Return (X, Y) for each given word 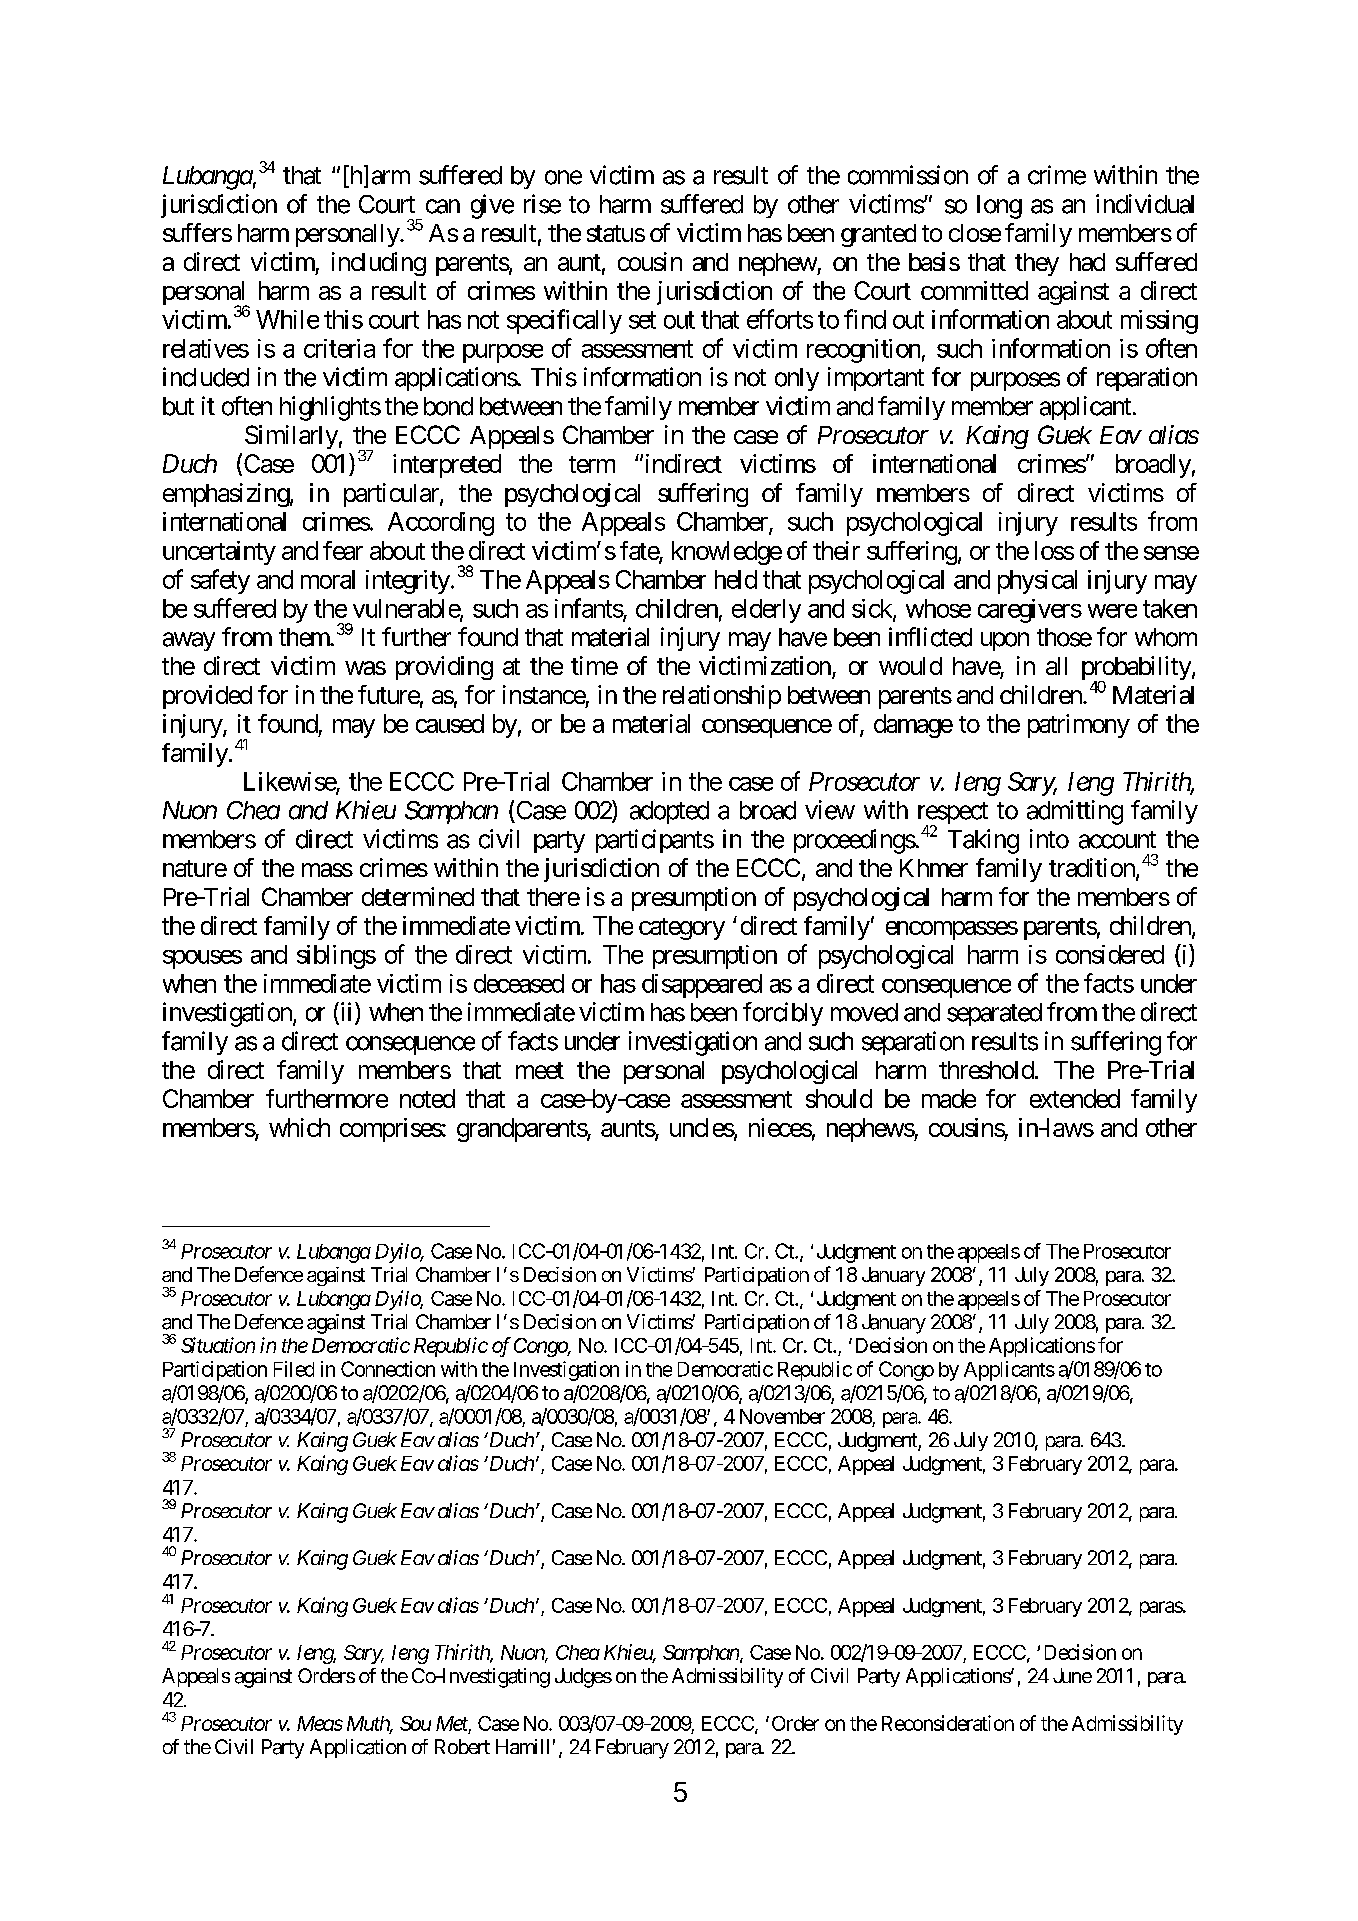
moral (328, 579)
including (379, 264)
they (1037, 264)
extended (1075, 1098)
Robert (462, 1746)
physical (1037, 582)
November (782, 1416)
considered (1110, 954)
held (736, 579)
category (682, 929)
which (299, 1127)
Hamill (522, 1746)
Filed (294, 1369)
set (642, 320)
